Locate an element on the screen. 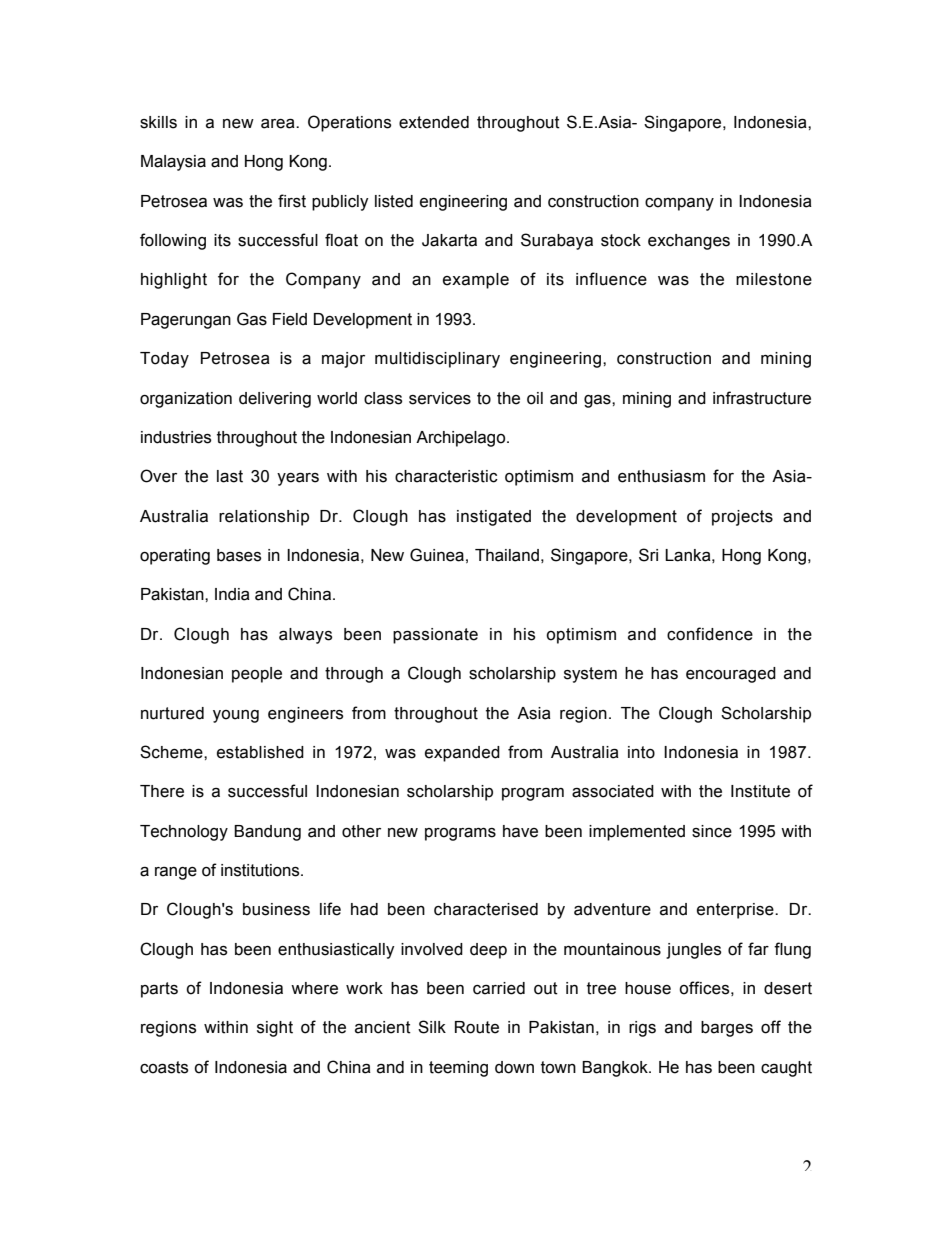 Image resolution: width=952 pixels, height=1233 pixels. area is located at coordinates (279, 123).
